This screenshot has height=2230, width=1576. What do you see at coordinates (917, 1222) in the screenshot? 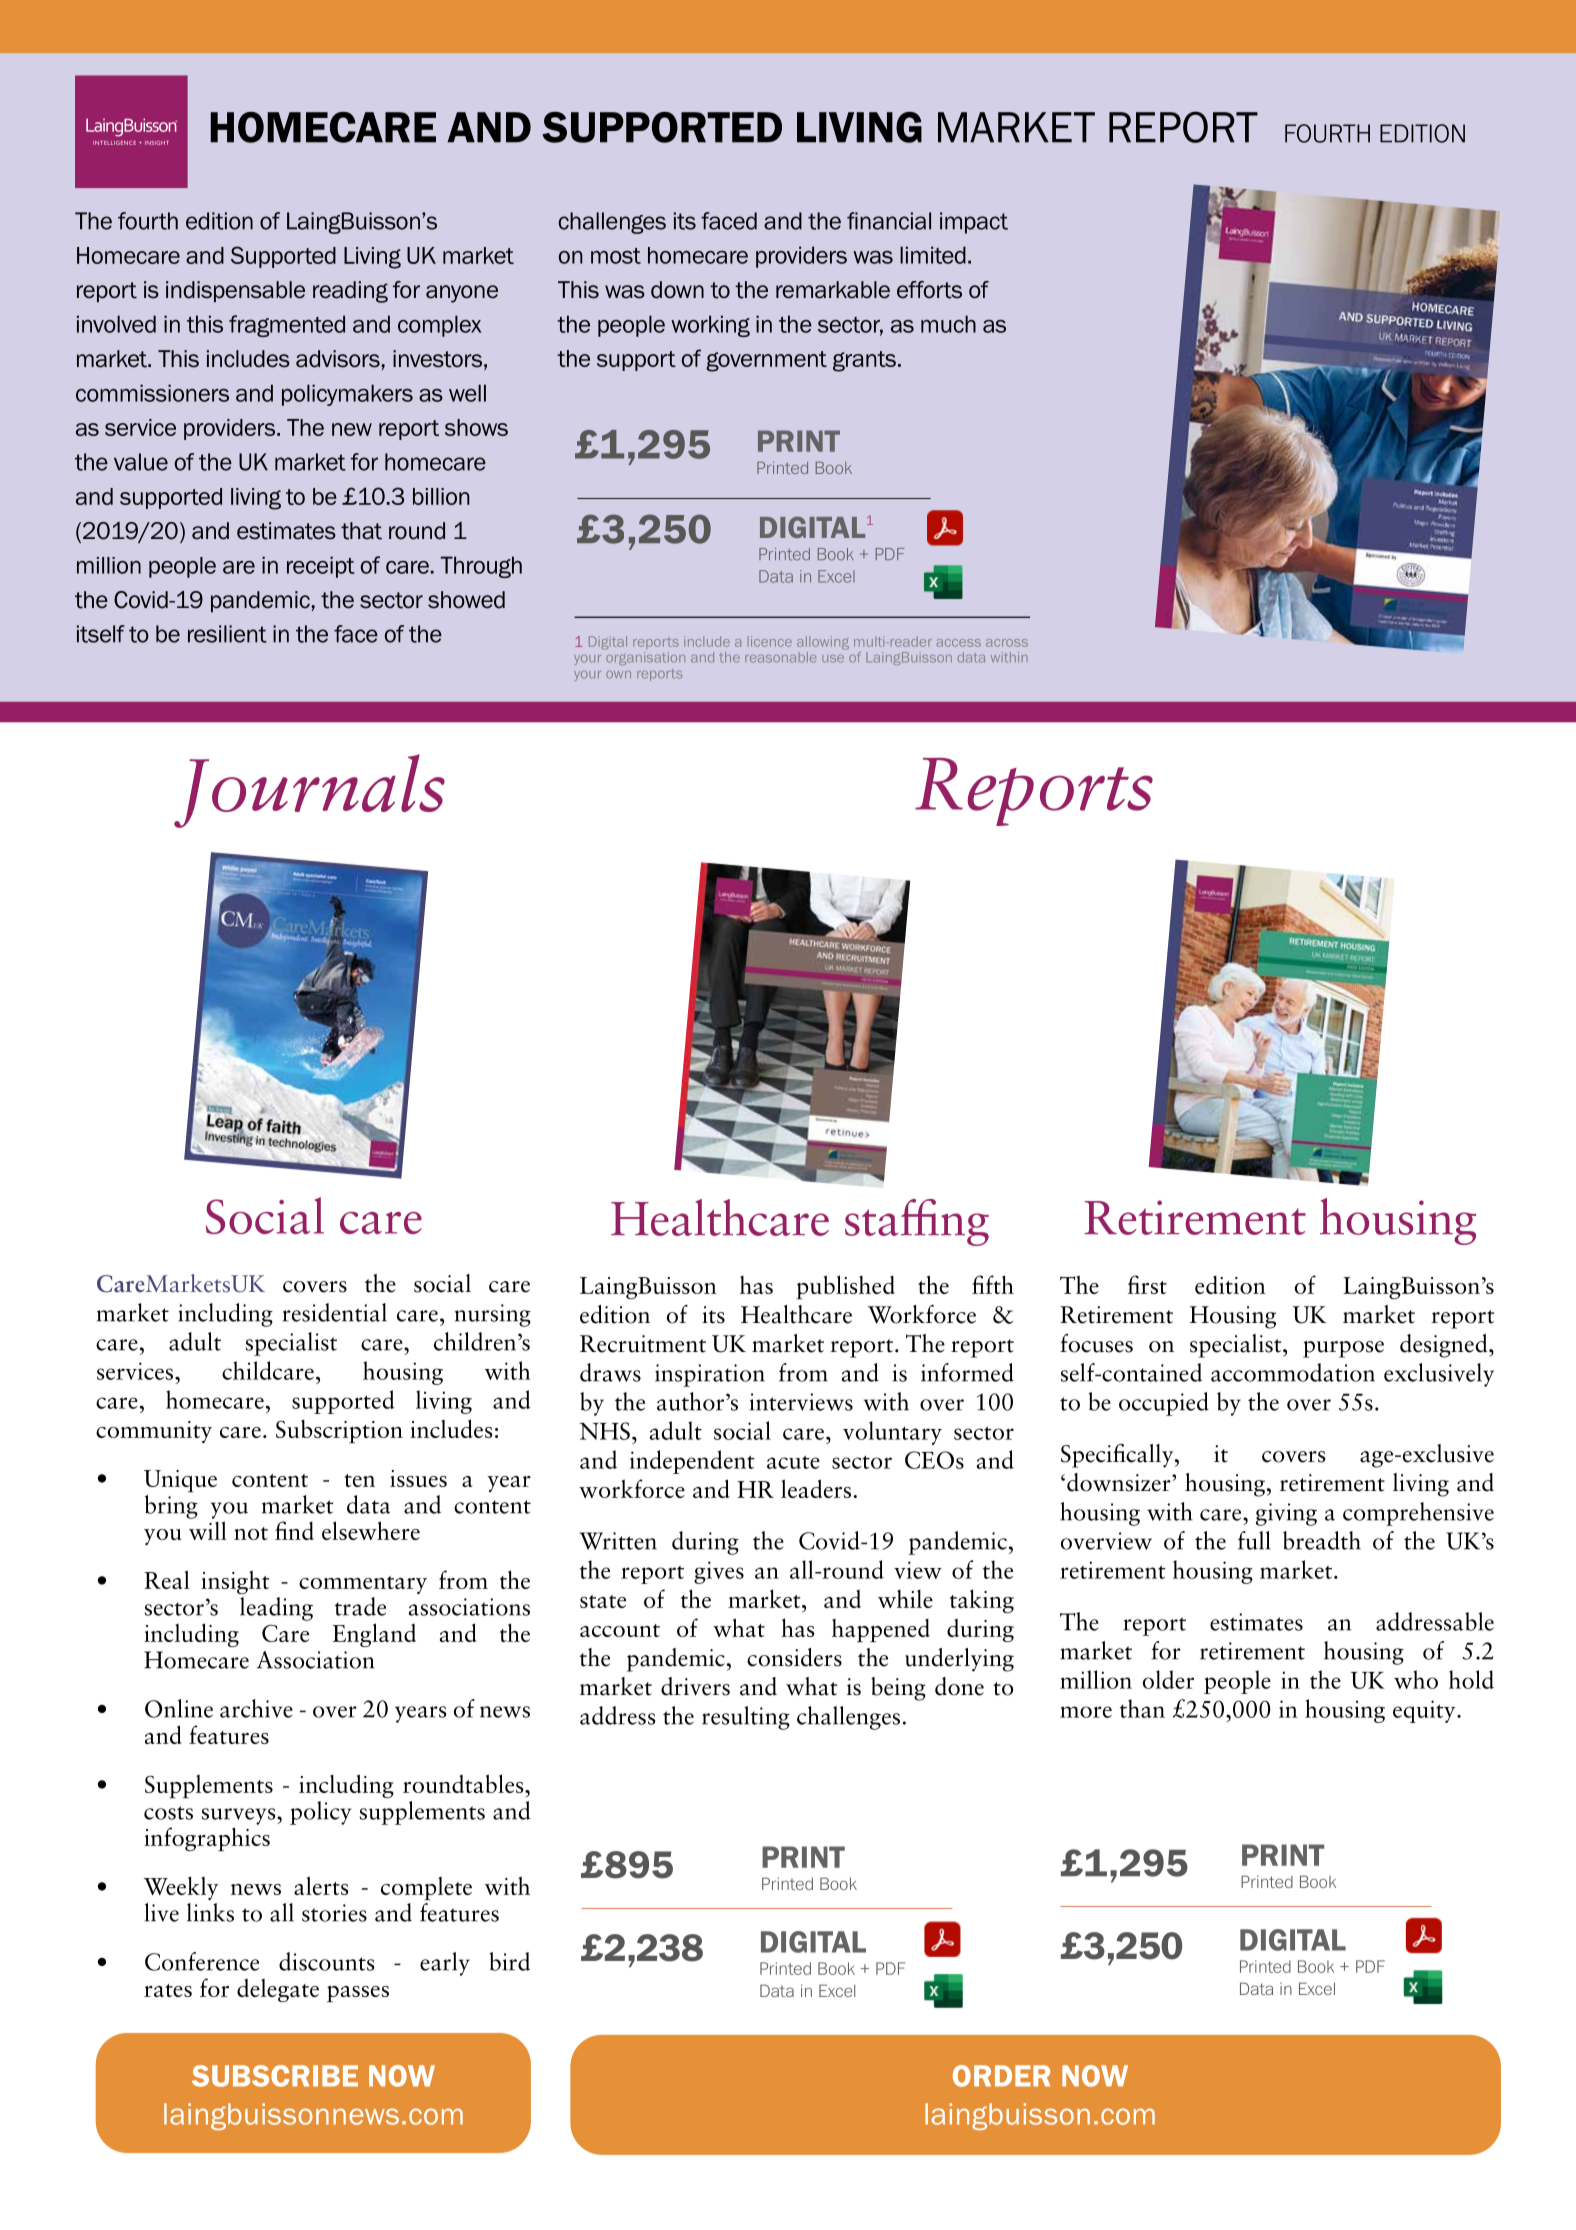
I see `staffing` at bounding box center [917, 1222].
